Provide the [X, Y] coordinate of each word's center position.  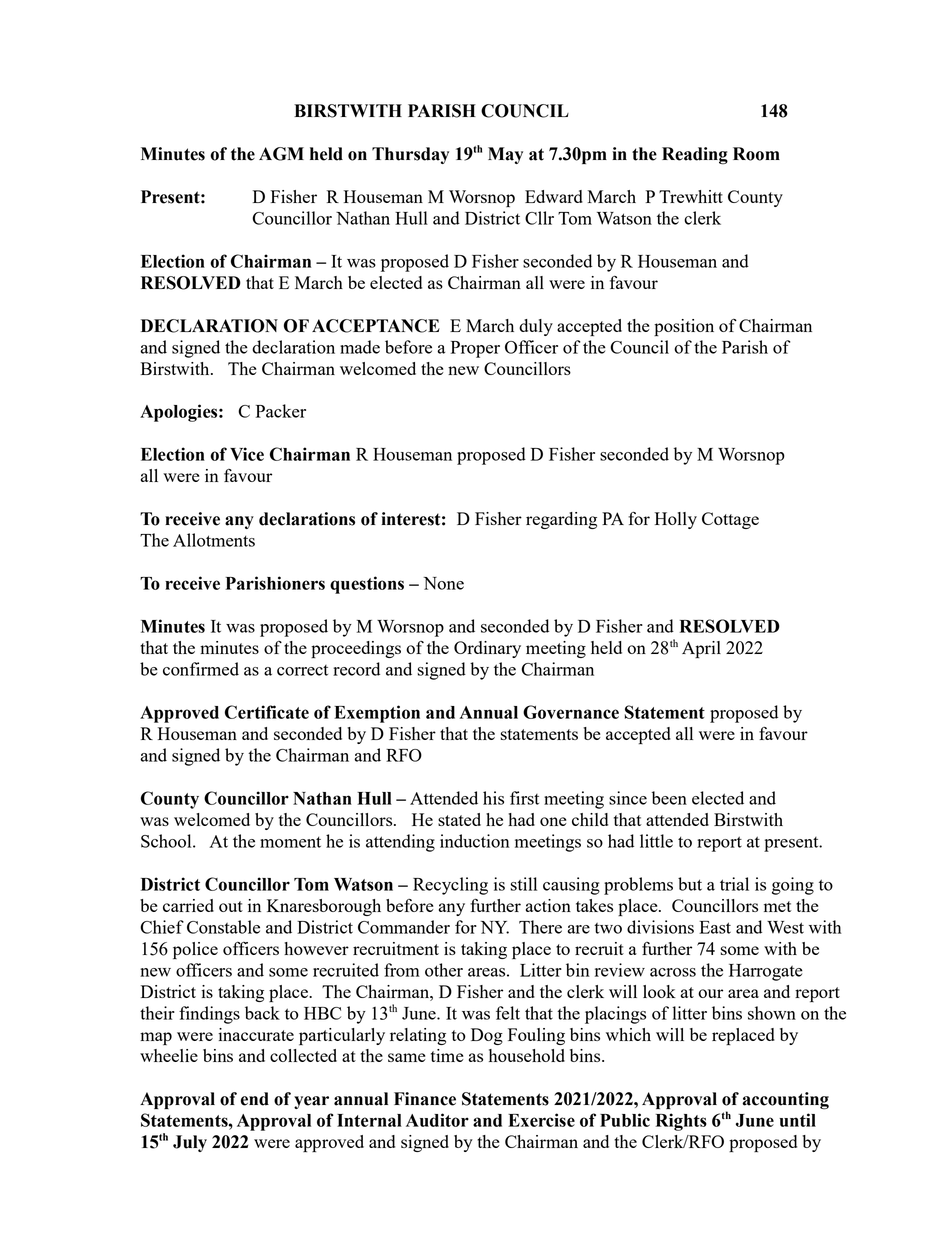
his [493, 798]
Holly [676, 520]
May [505, 155]
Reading [695, 156]
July [190, 1143]
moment [290, 842]
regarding [561, 520]
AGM [281, 154]
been [669, 798]
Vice [247, 454]
